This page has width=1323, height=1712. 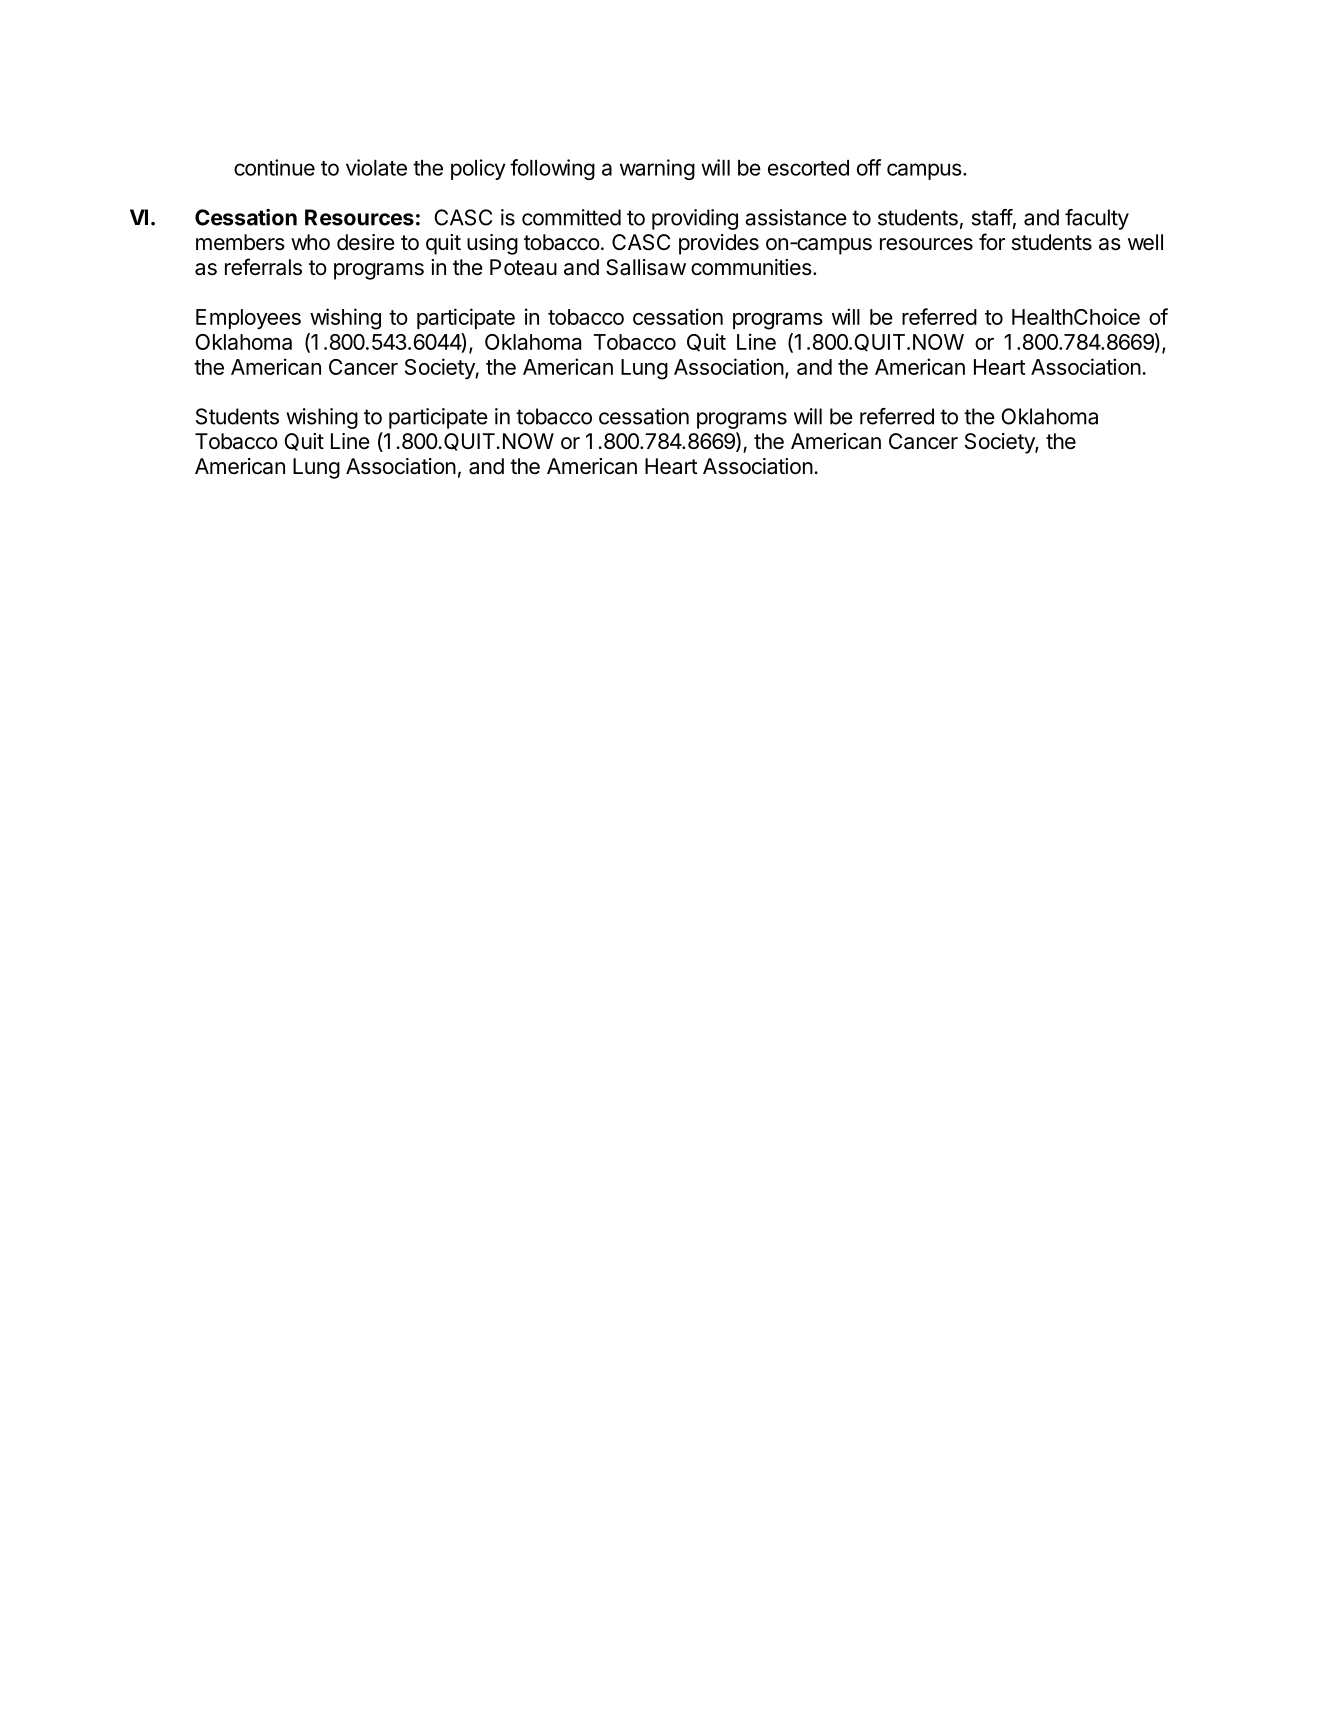 What do you see at coordinates (992, 217) in the page?
I see `staff` at bounding box center [992, 217].
